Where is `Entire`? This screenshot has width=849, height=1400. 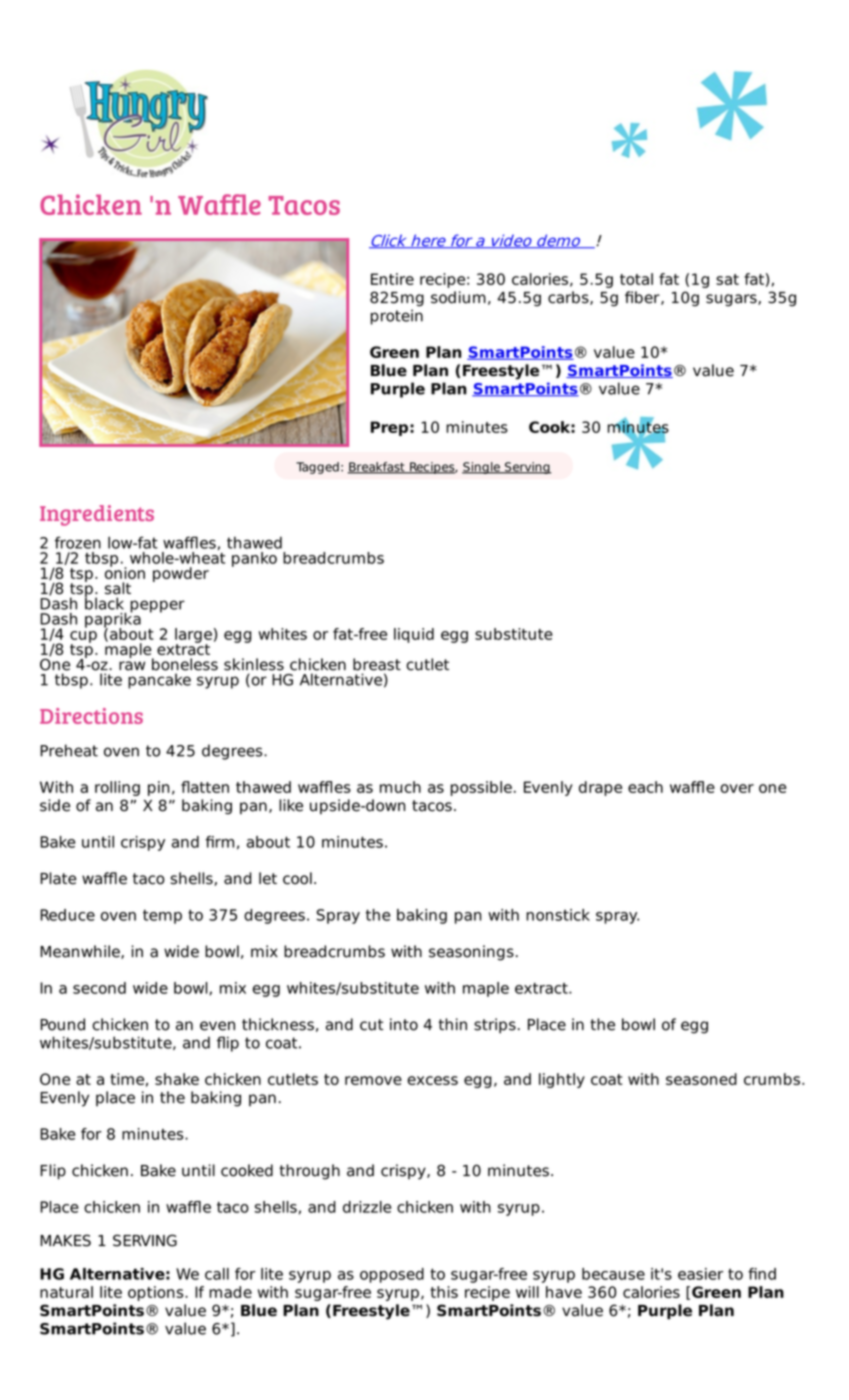 Entire is located at coordinates (392, 279).
